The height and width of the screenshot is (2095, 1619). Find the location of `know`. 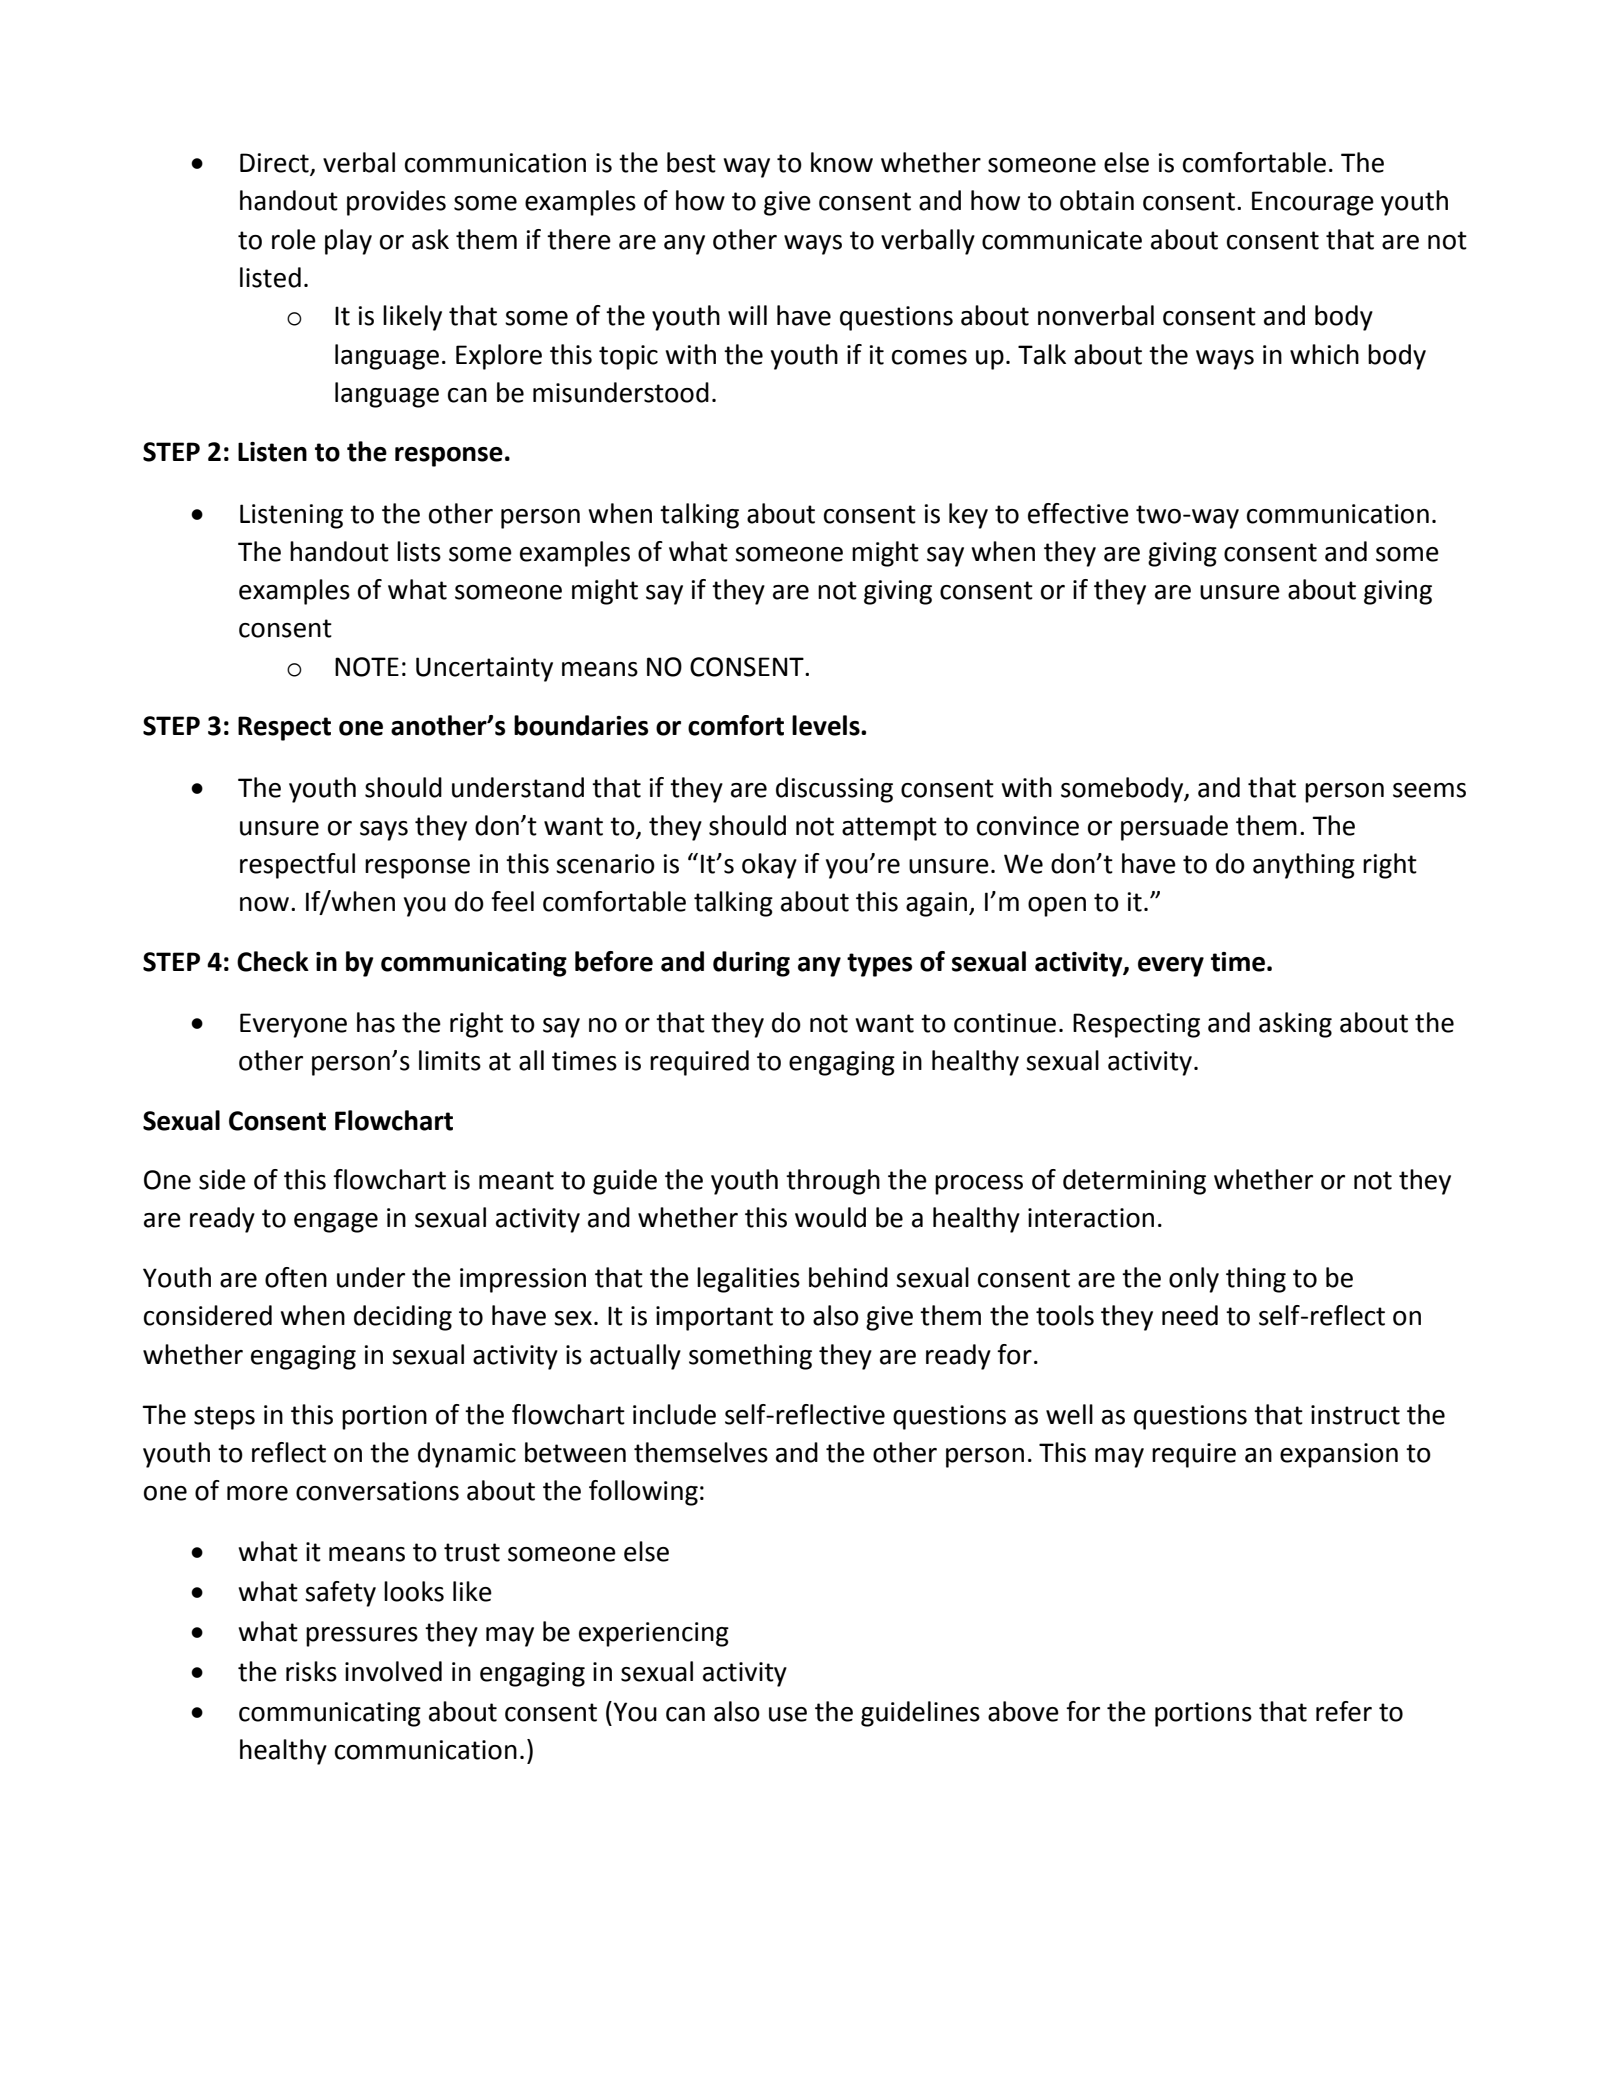

know is located at coordinates (842, 162).
